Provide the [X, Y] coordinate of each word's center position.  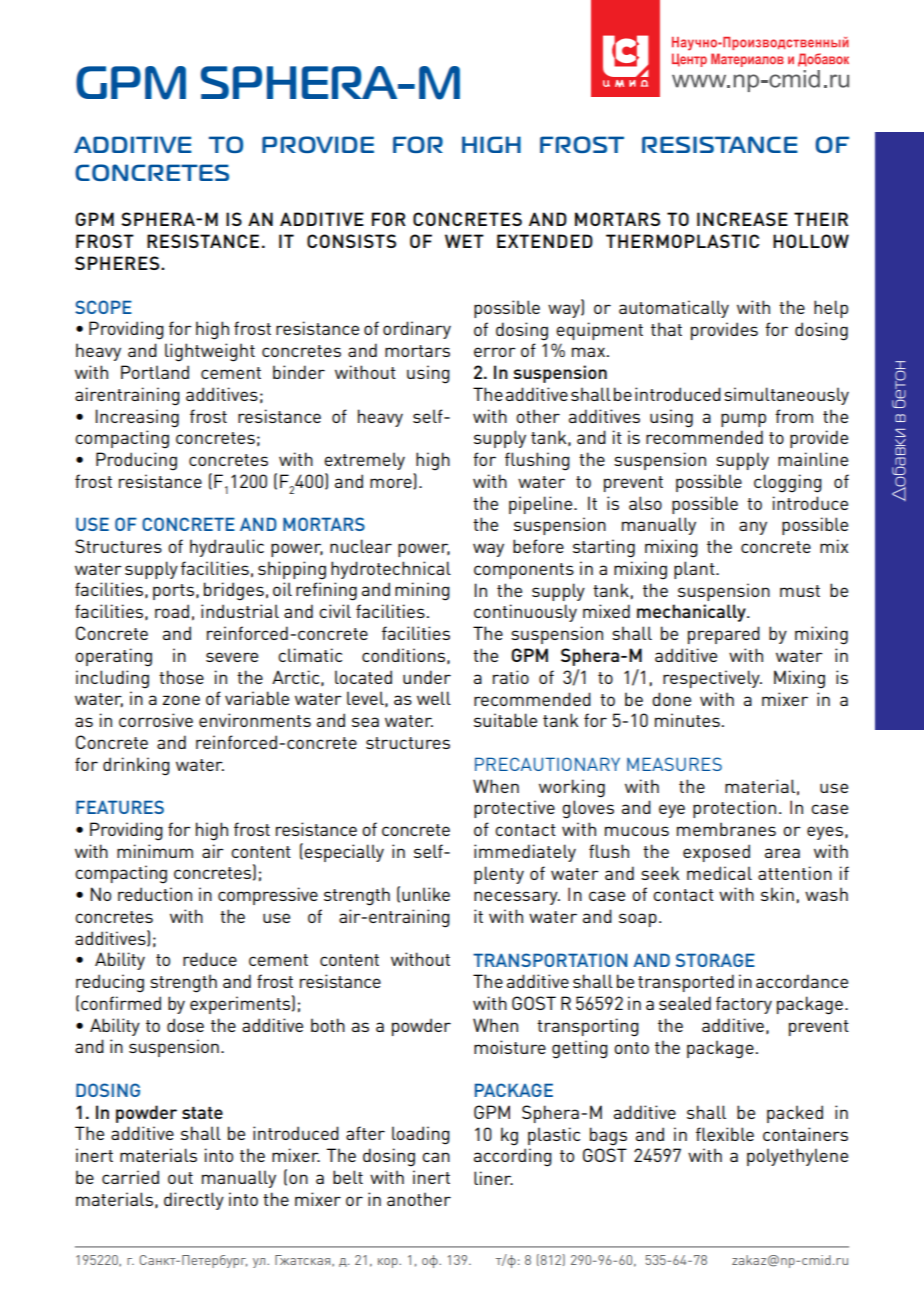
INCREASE [742, 219]
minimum [155, 851]
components [524, 571]
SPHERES [118, 263]
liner [493, 1178]
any [753, 528]
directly [194, 1201]
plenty [499, 875]
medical [719, 873]
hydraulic [227, 548]
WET [464, 241]
